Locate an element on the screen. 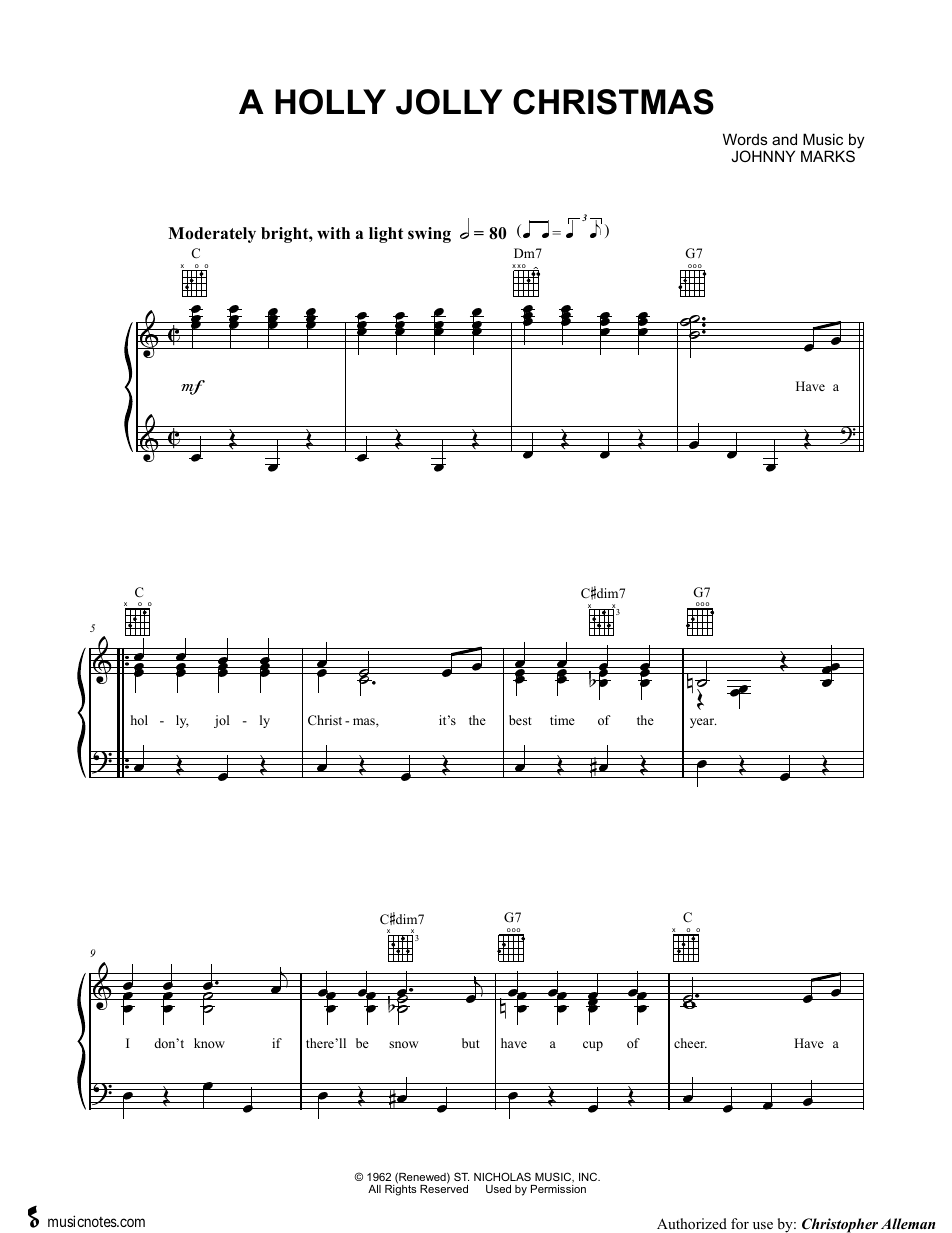  for is located at coordinates (740, 1224).
